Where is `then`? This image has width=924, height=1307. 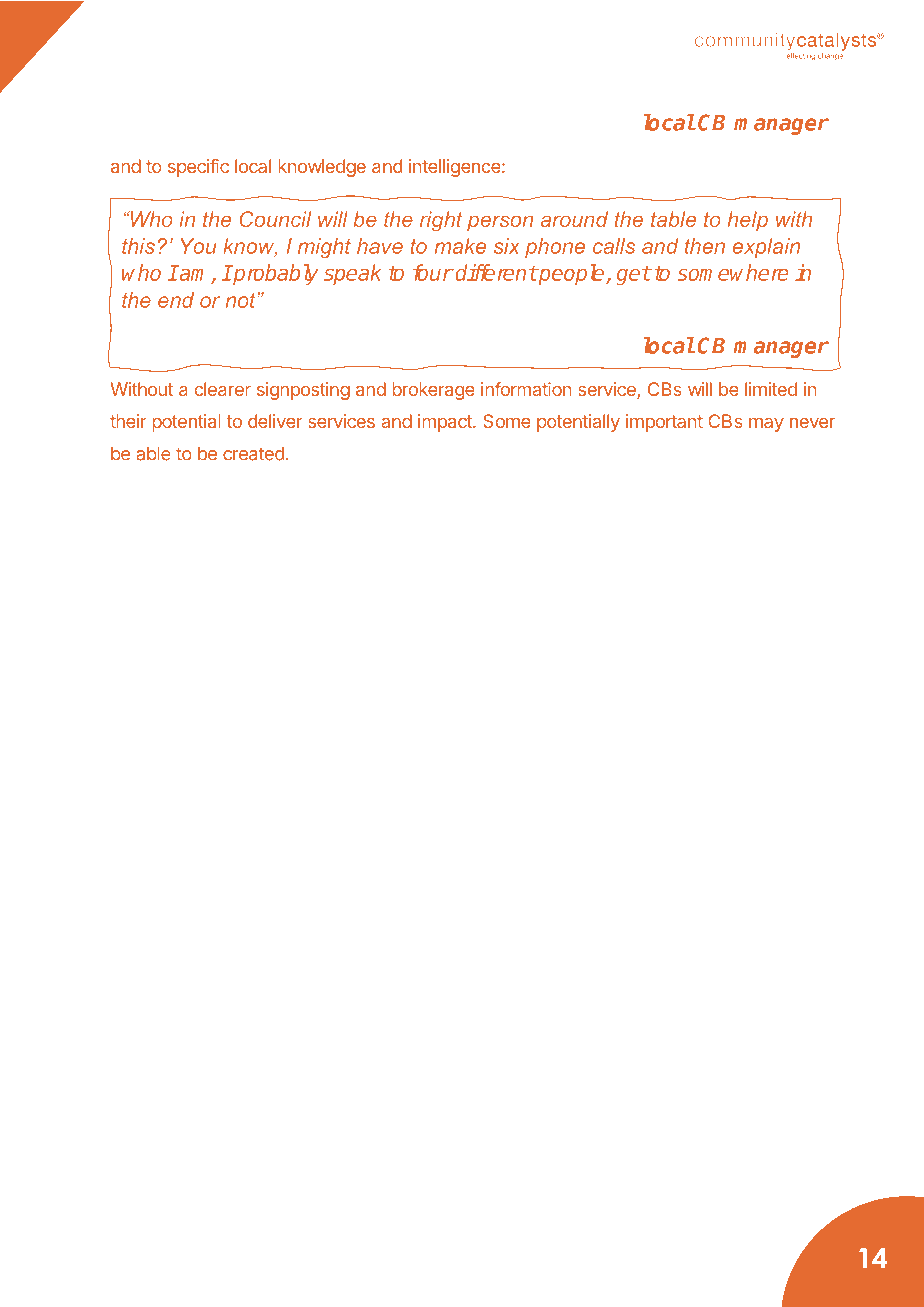
then is located at coordinates (705, 246).
